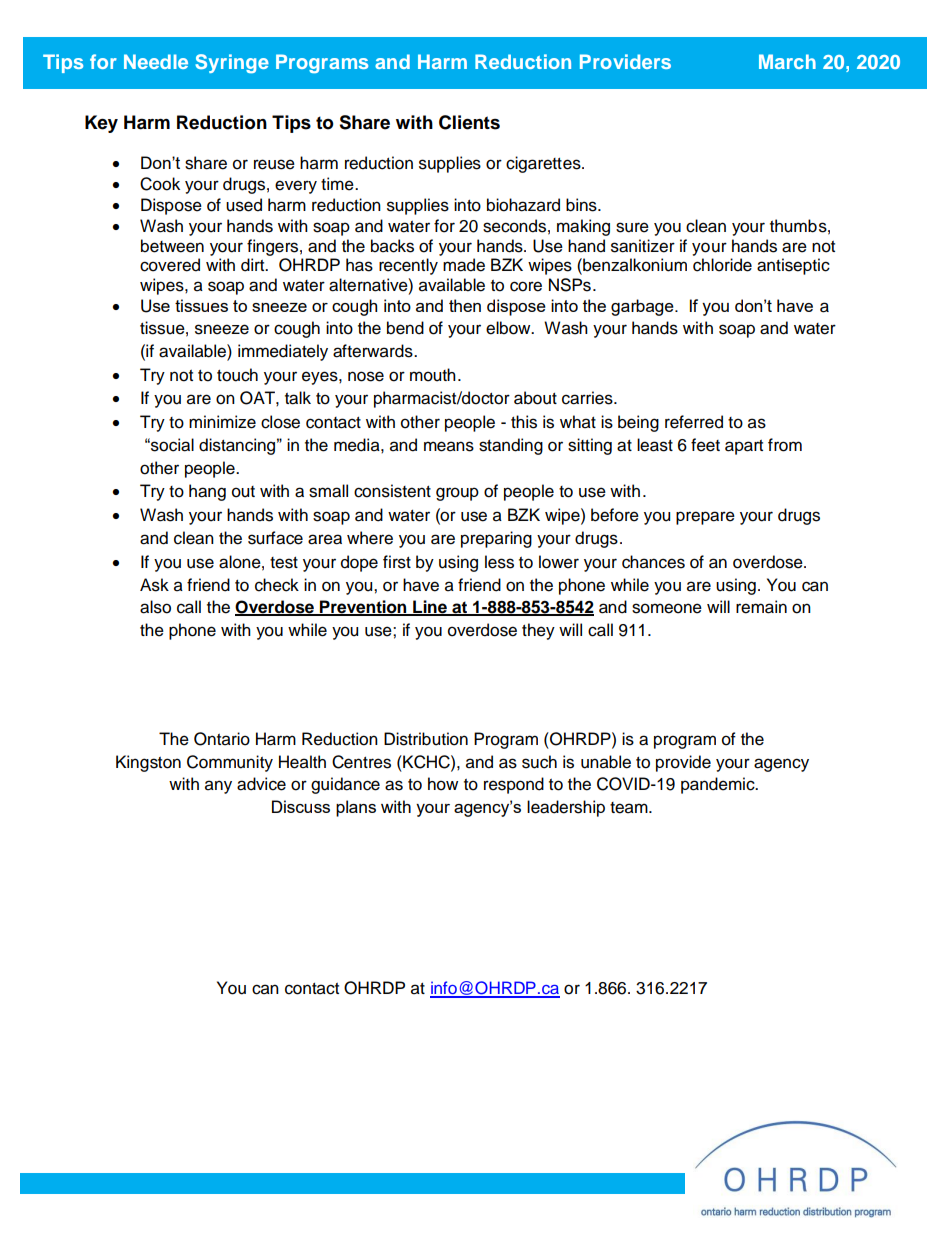 Image resolution: width=952 pixels, height=1233 pixels. I want to click on Syringe, so click(232, 63).
